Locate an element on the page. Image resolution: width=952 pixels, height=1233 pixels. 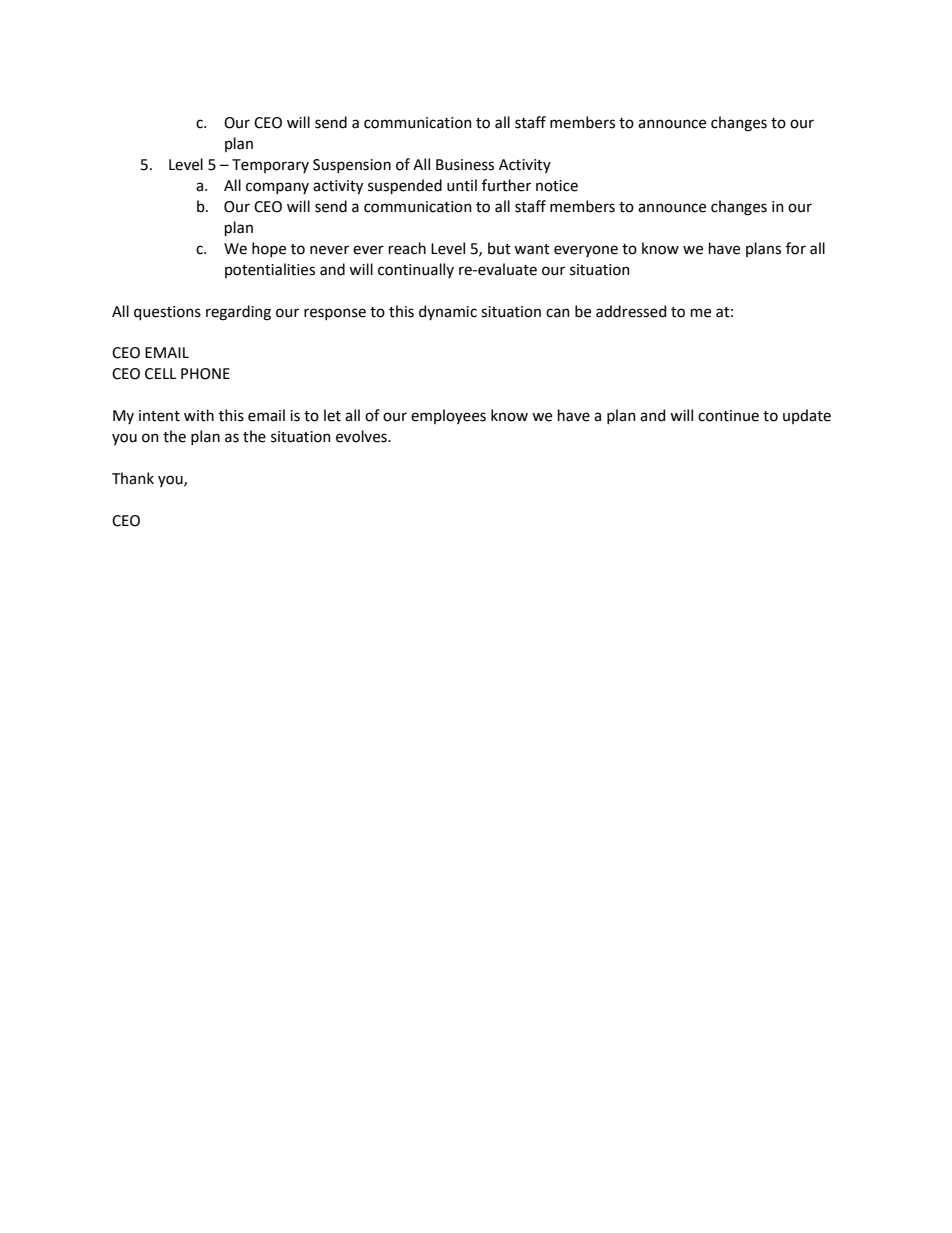
dynamic is located at coordinates (448, 312).
